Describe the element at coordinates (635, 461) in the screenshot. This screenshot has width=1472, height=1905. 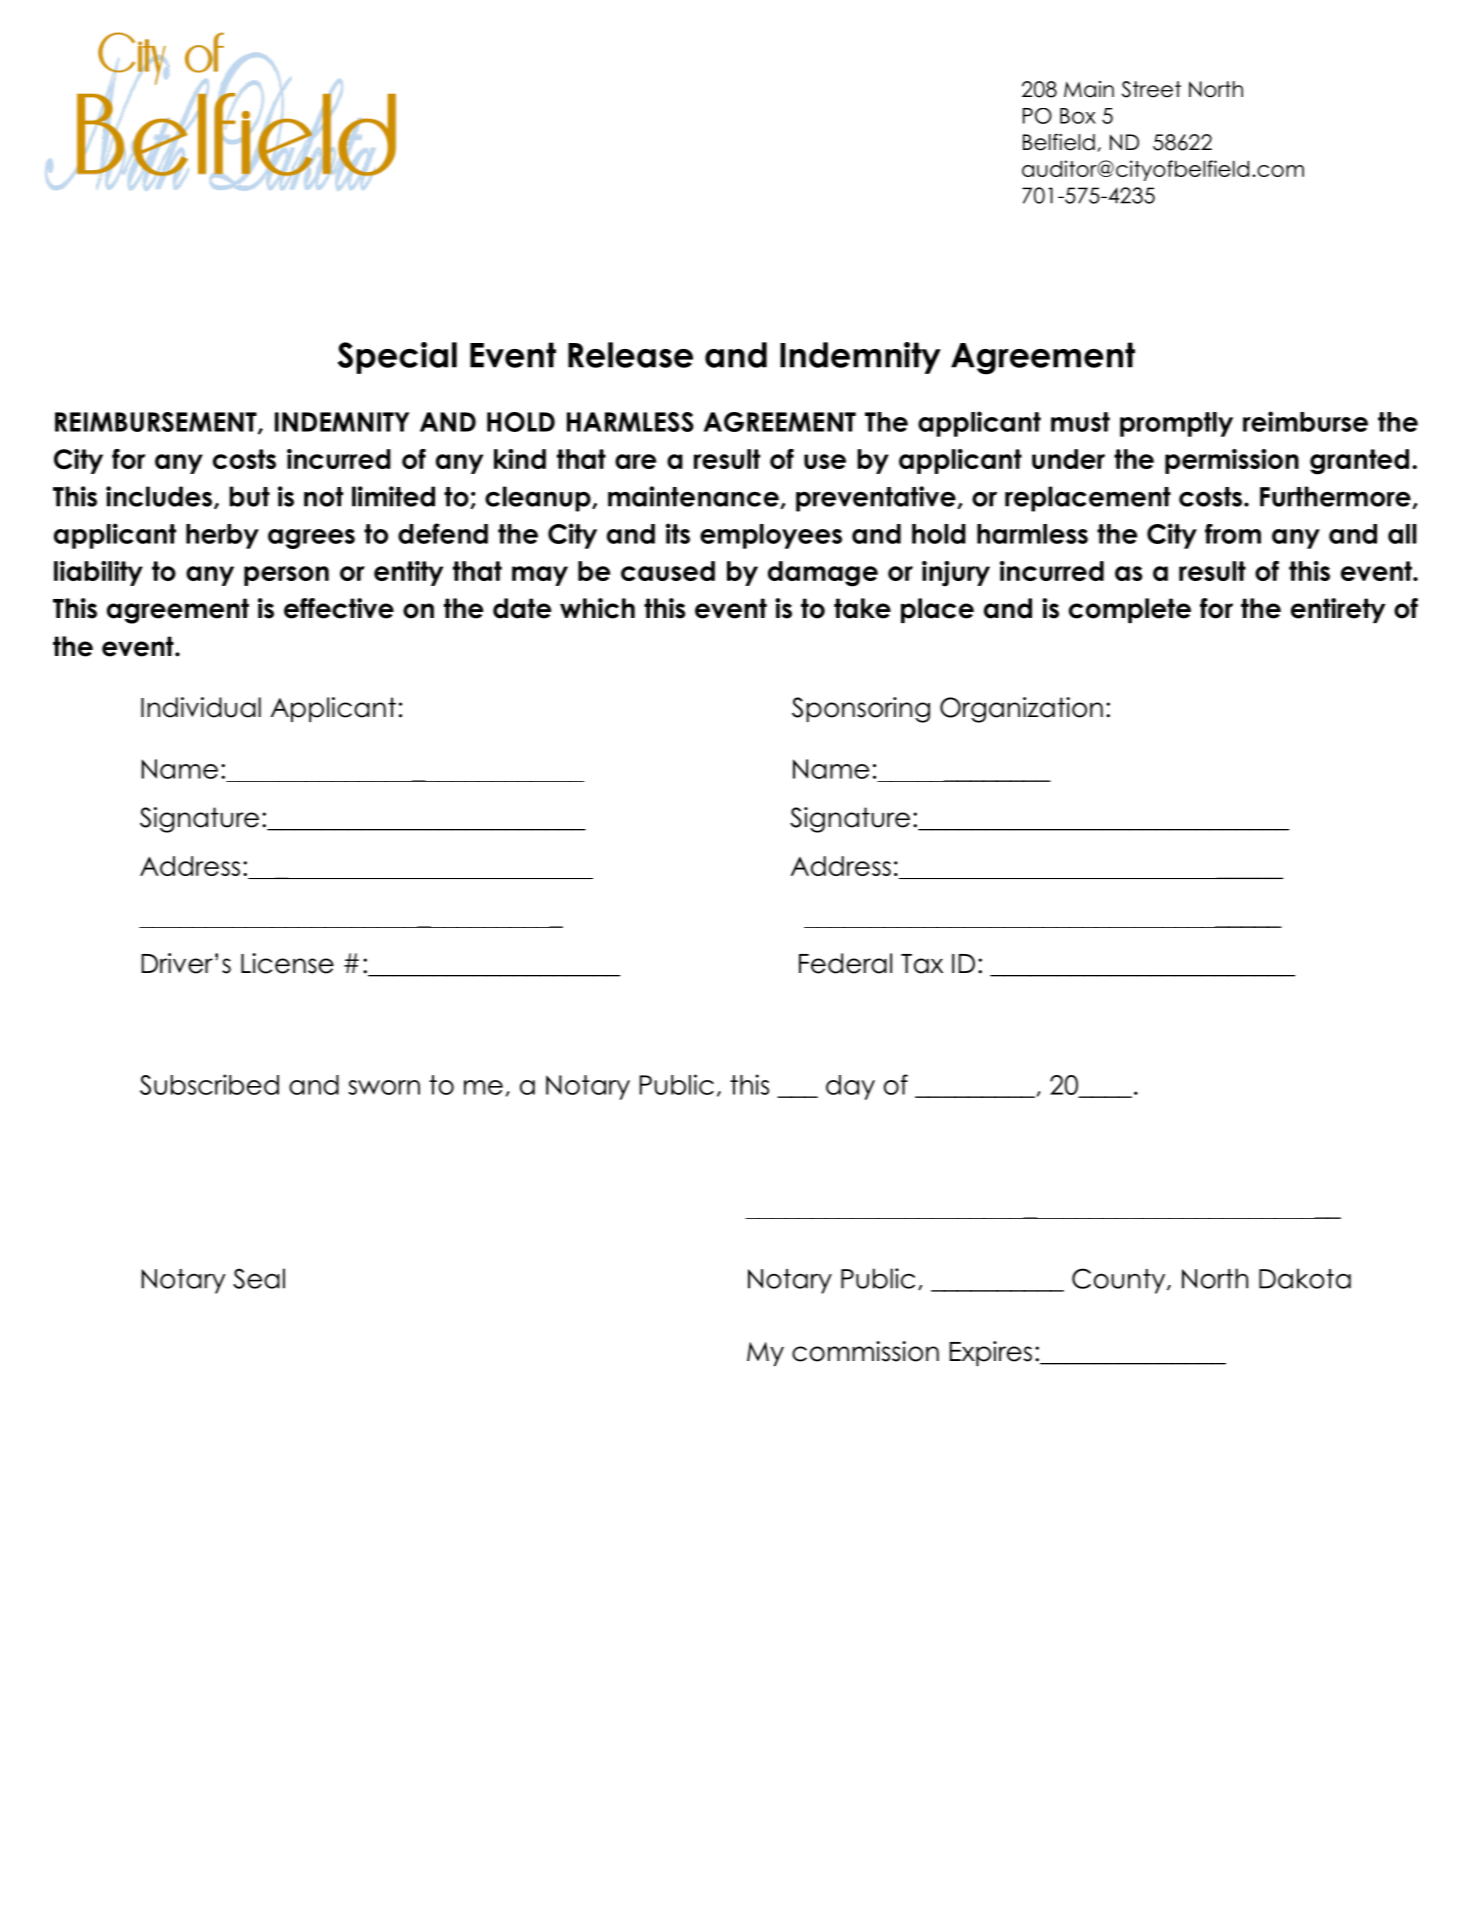
I see `are` at that location.
